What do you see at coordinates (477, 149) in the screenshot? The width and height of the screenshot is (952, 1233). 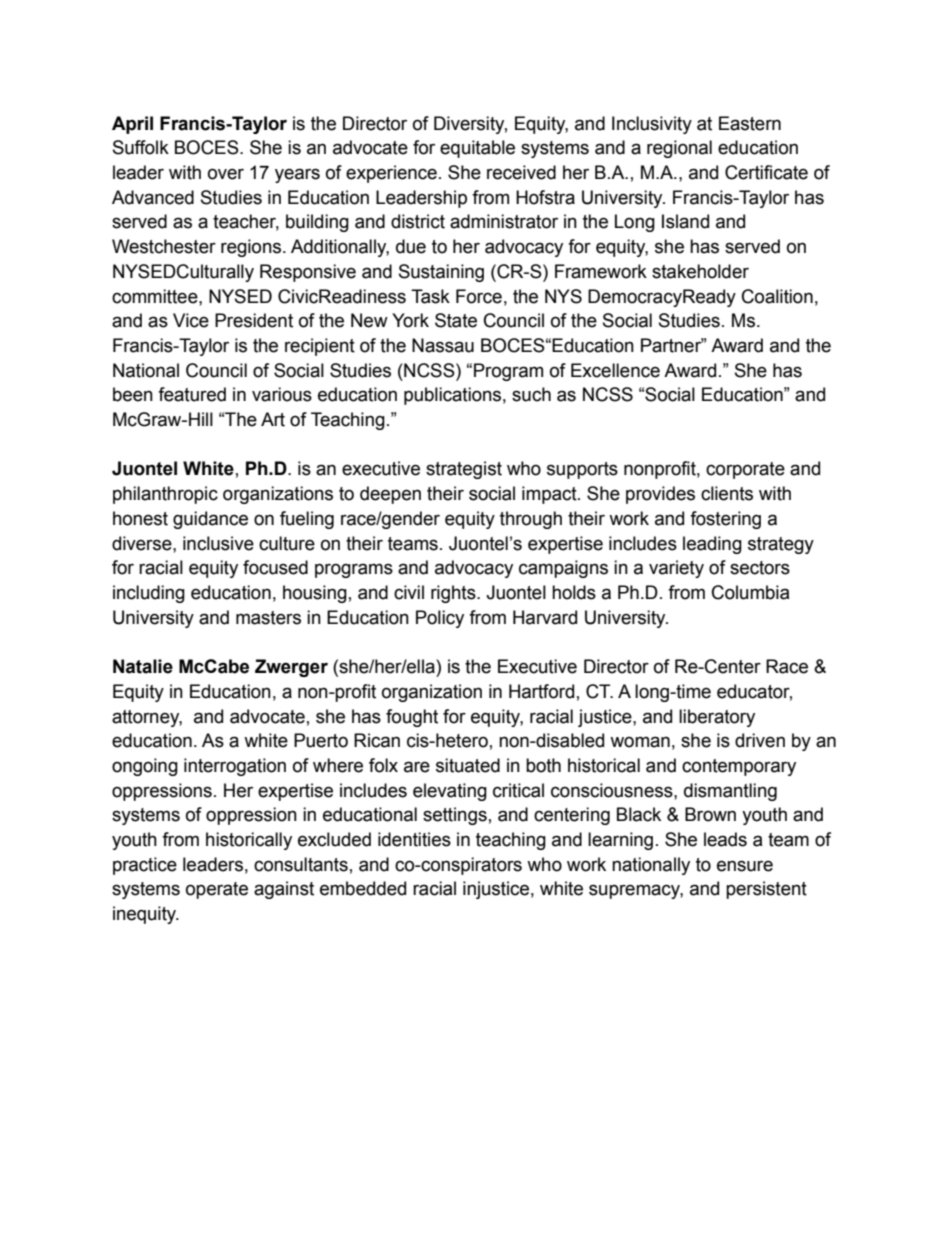 I see `equitable` at bounding box center [477, 149].
